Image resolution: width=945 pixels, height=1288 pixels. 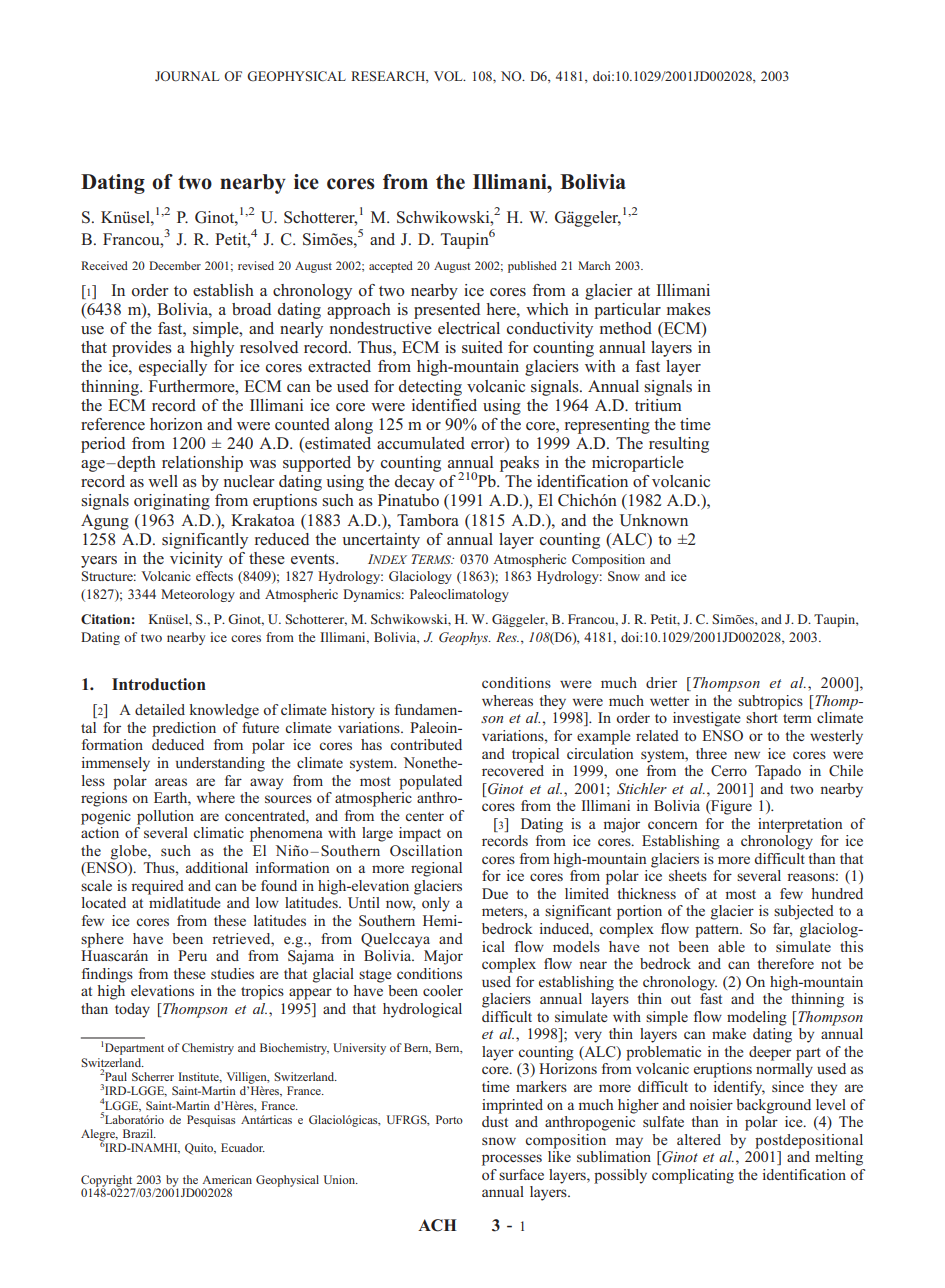 What do you see at coordinates (762, 717) in the document?
I see `short` at bounding box center [762, 717].
